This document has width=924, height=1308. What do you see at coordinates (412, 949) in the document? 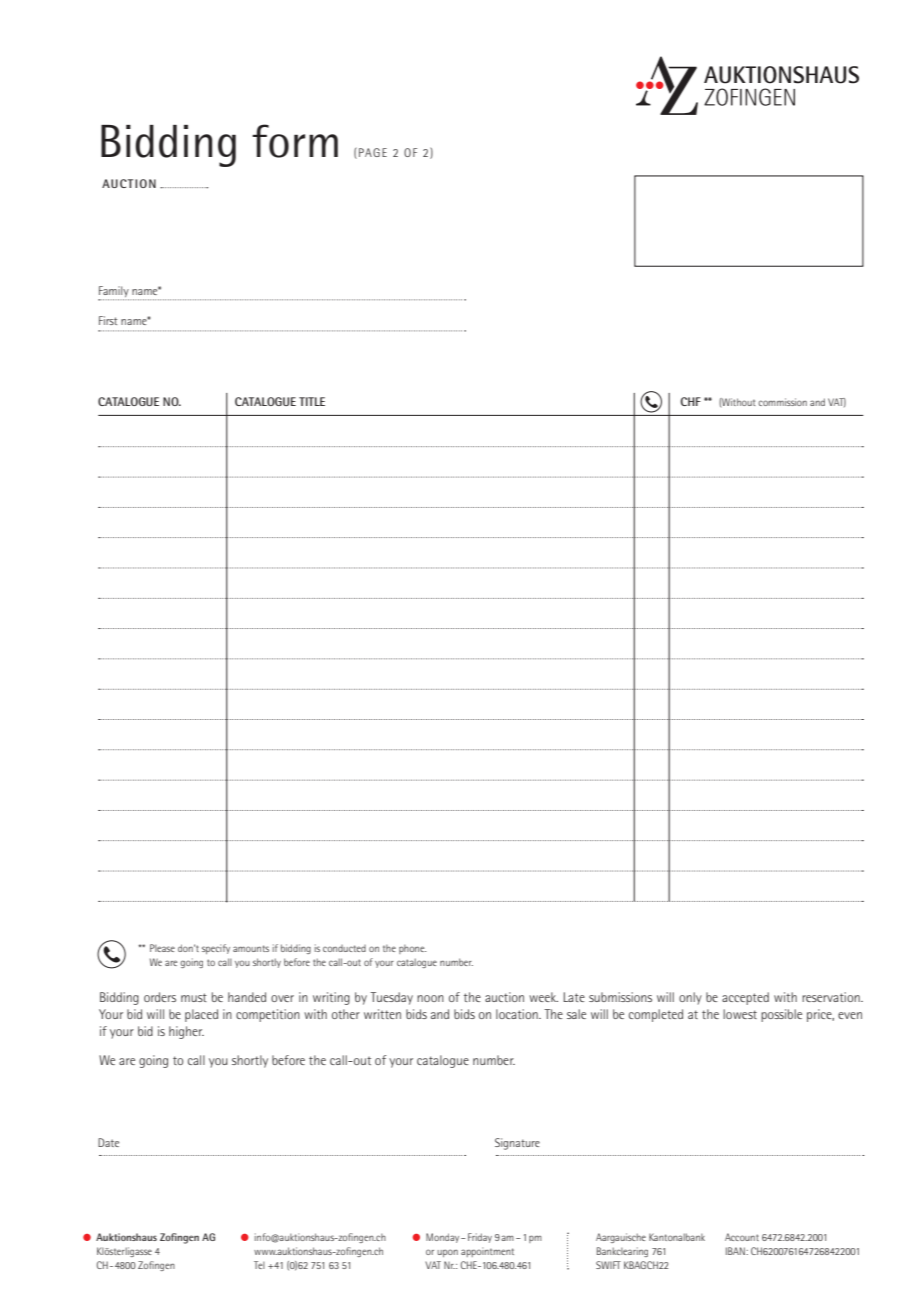
I see `phone` at bounding box center [412, 949].
